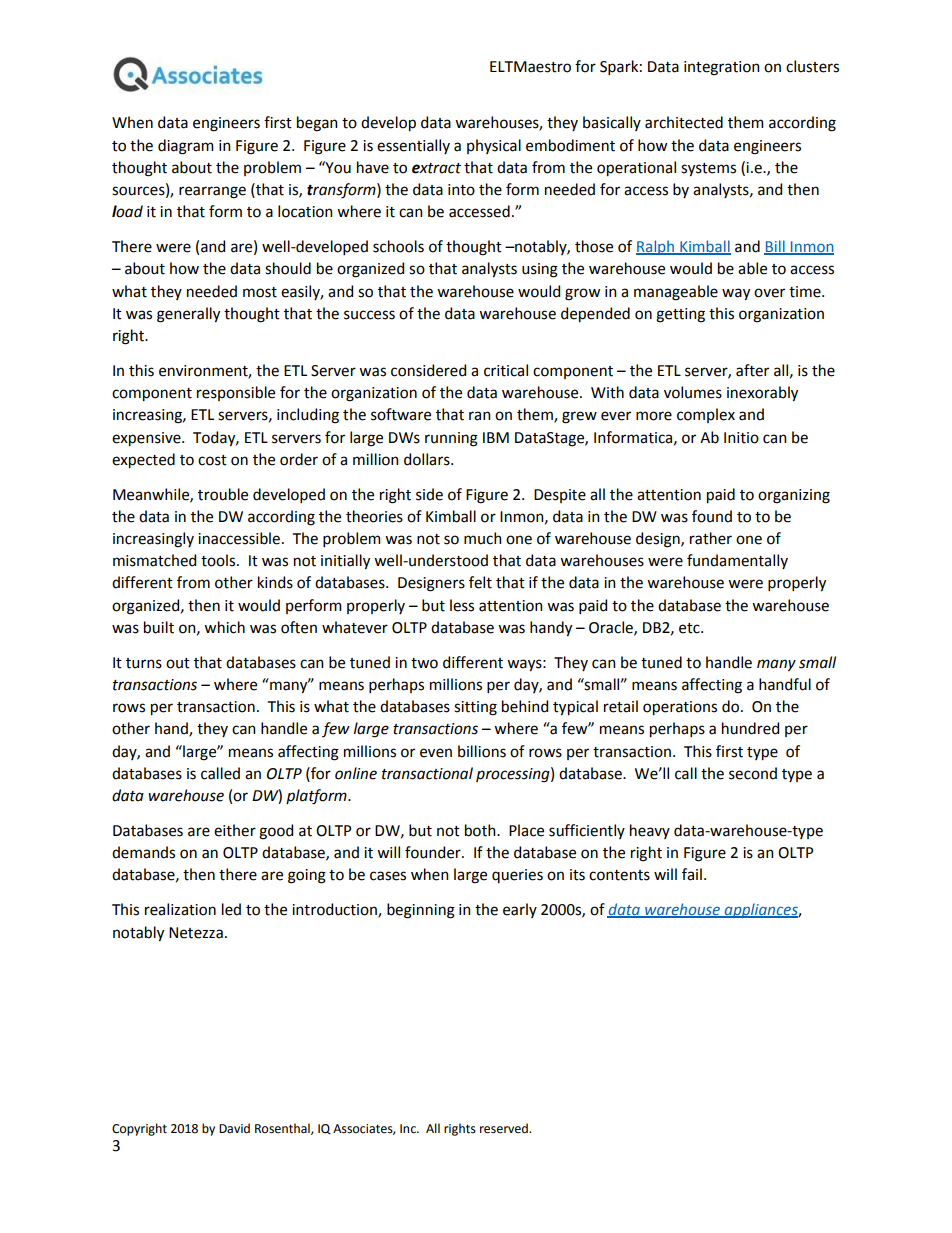  I want to click on physical, so click(494, 146).
